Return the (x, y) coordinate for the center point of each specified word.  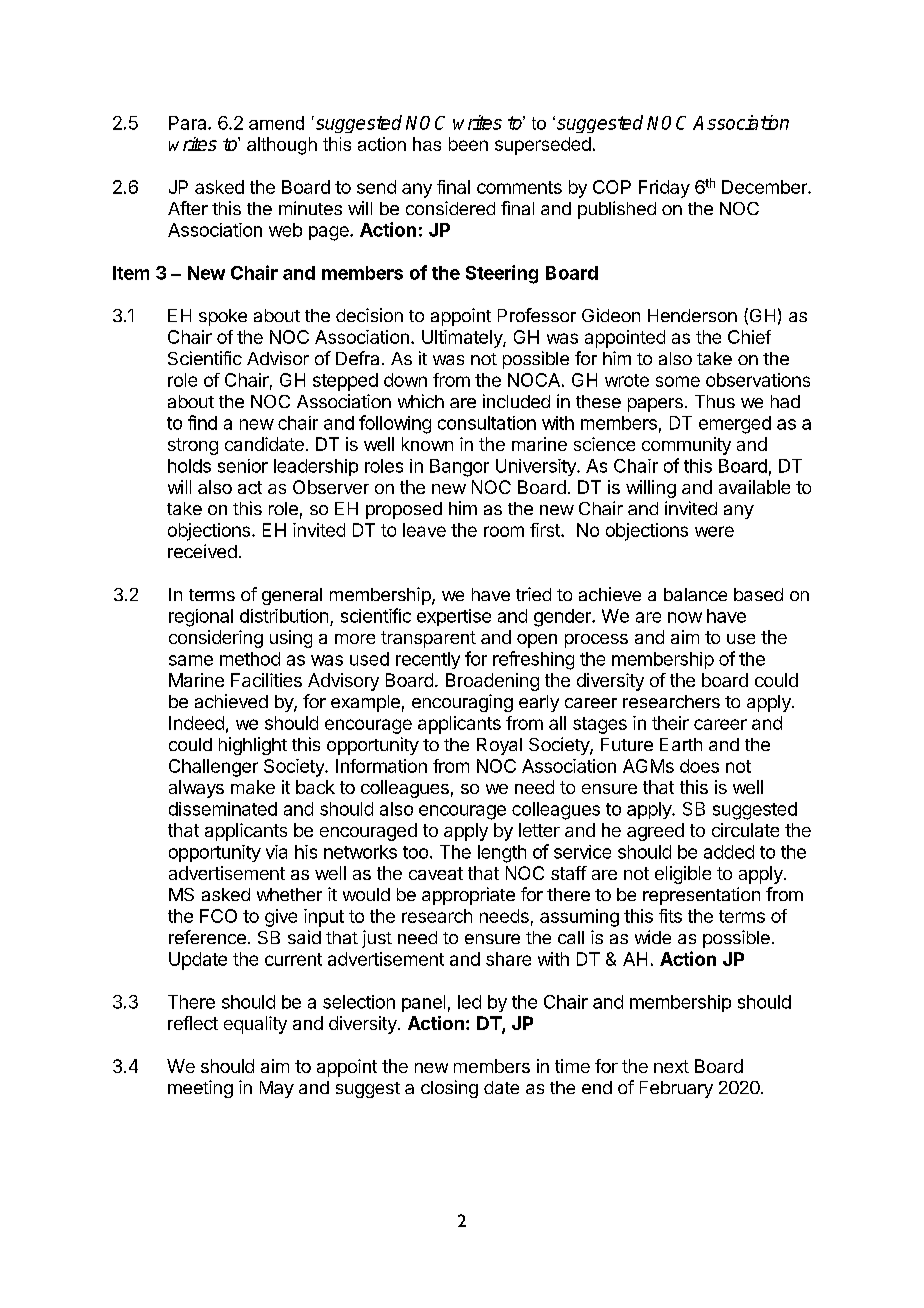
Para (189, 123)
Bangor (459, 468)
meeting (200, 1089)
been (468, 144)
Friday (664, 189)
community (686, 446)
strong (193, 446)
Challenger (213, 768)
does (699, 766)
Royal (499, 746)
